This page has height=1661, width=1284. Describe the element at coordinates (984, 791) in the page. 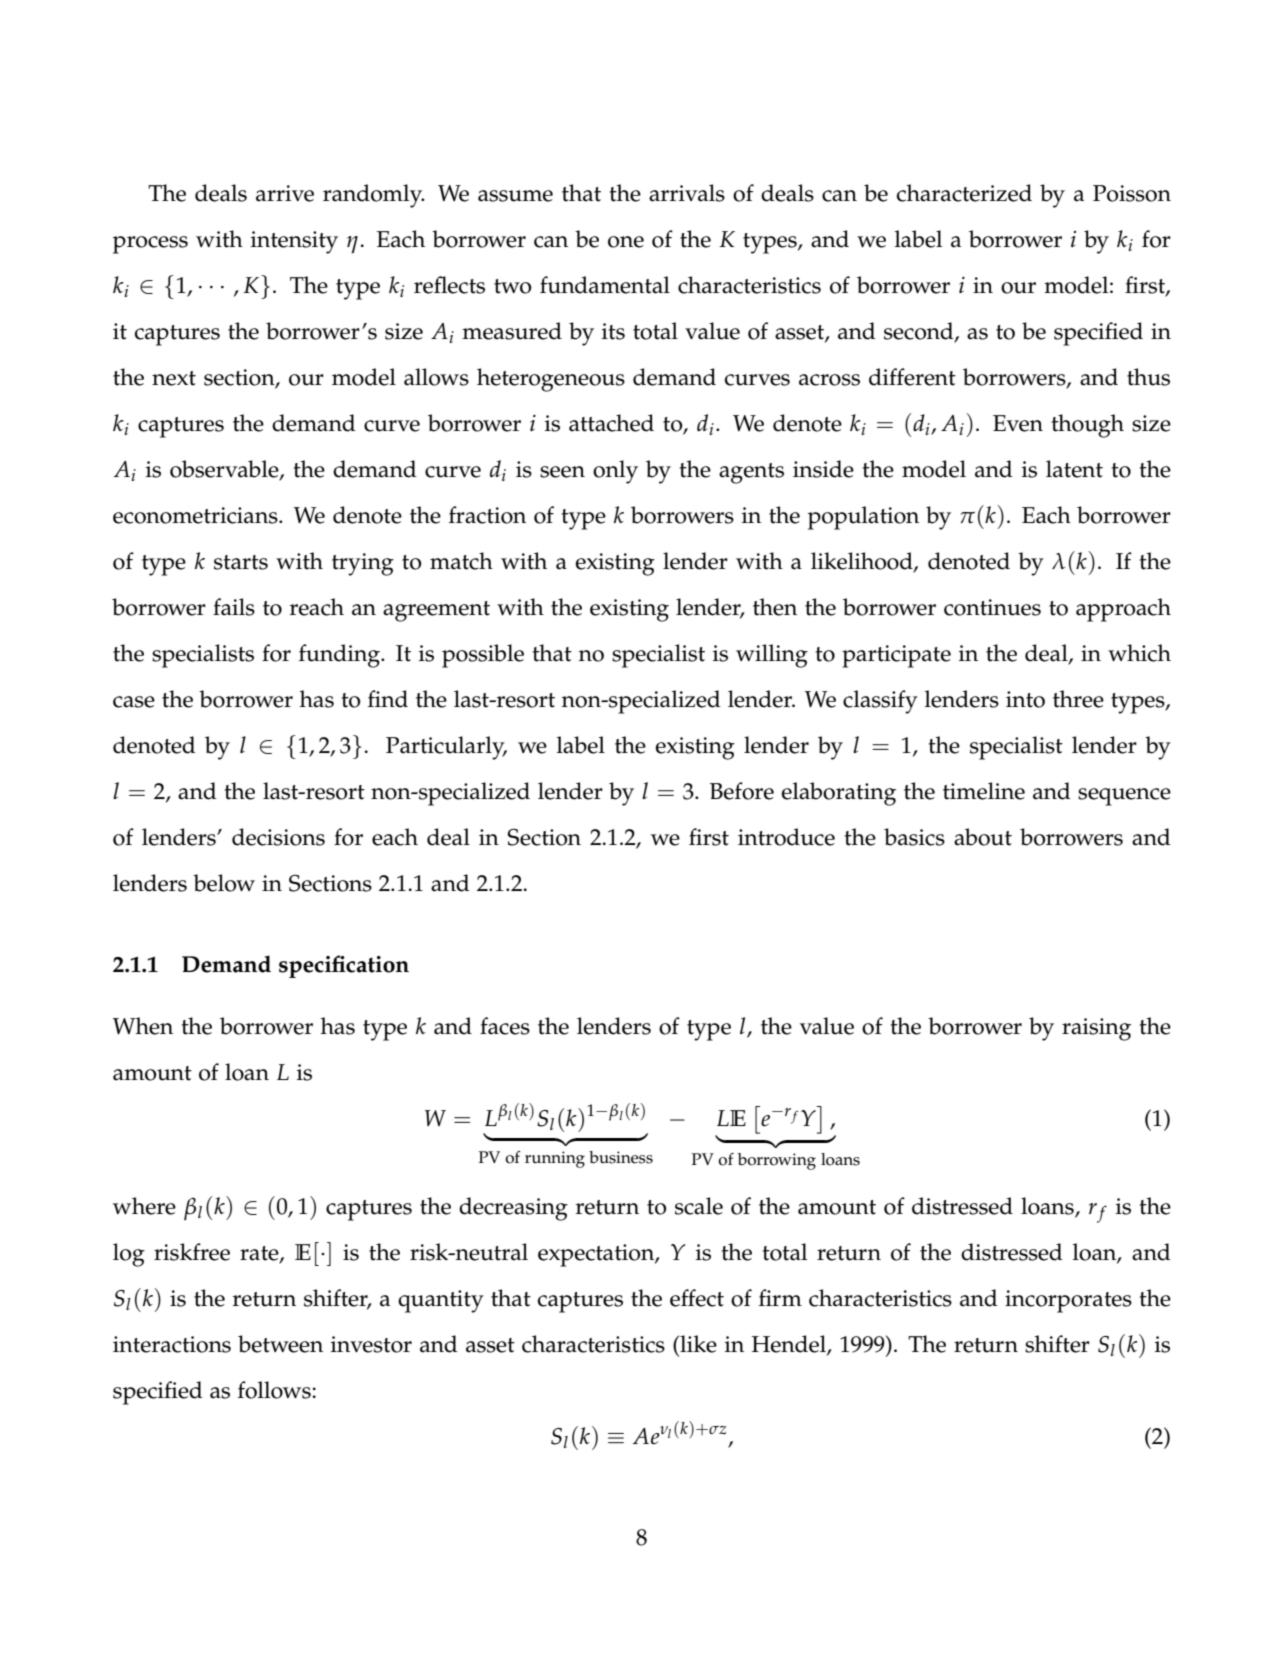

I see `timeline` at that location.
